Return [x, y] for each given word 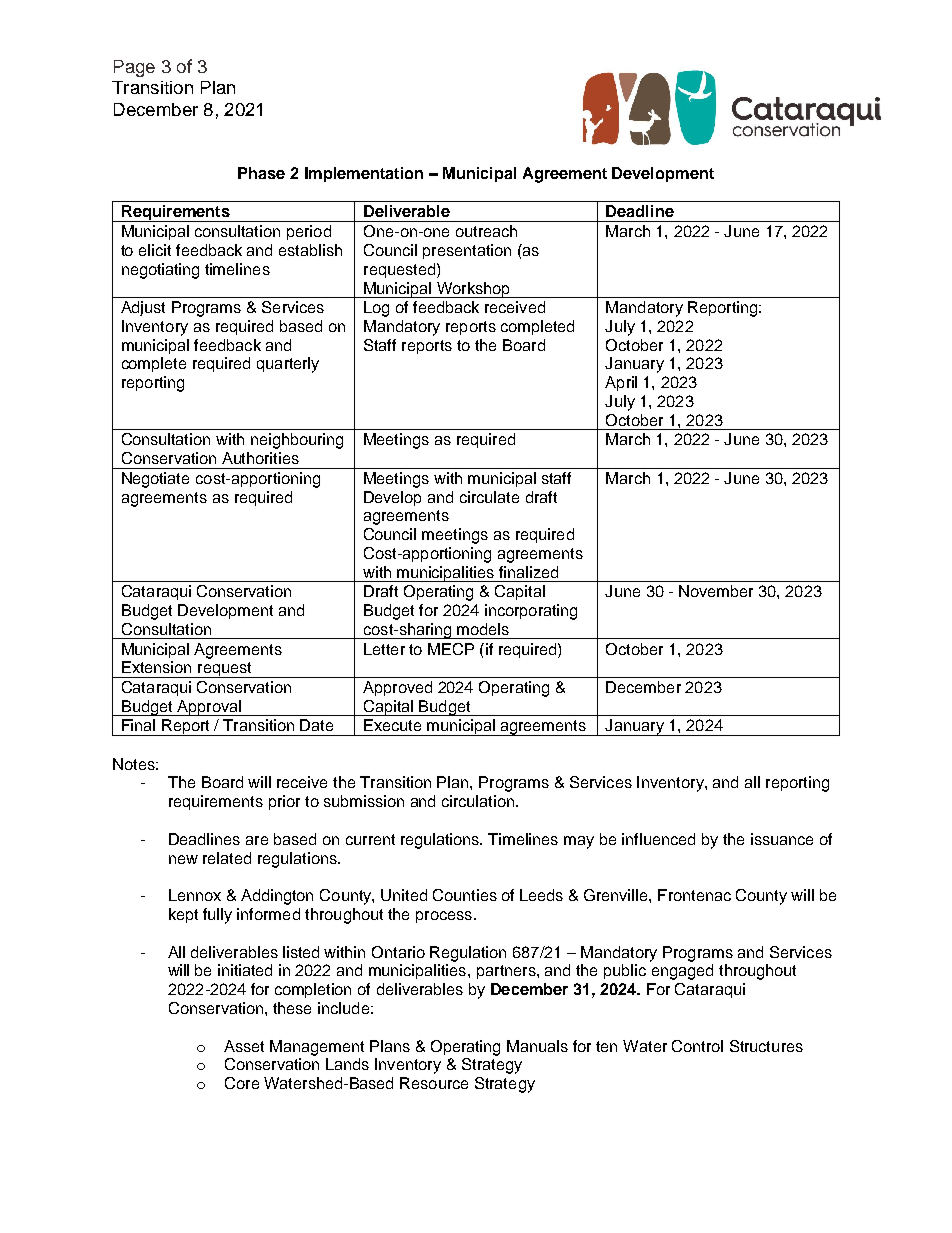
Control [697, 1046]
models [483, 629]
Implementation [364, 174]
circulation [478, 801]
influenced [658, 839]
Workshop [473, 290]
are [257, 840]
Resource [434, 1083]
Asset [244, 1046]
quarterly [288, 365]
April [621, 383]
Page [134, 68]
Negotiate [155, 480]
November [716, 591]
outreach [486, 231]
